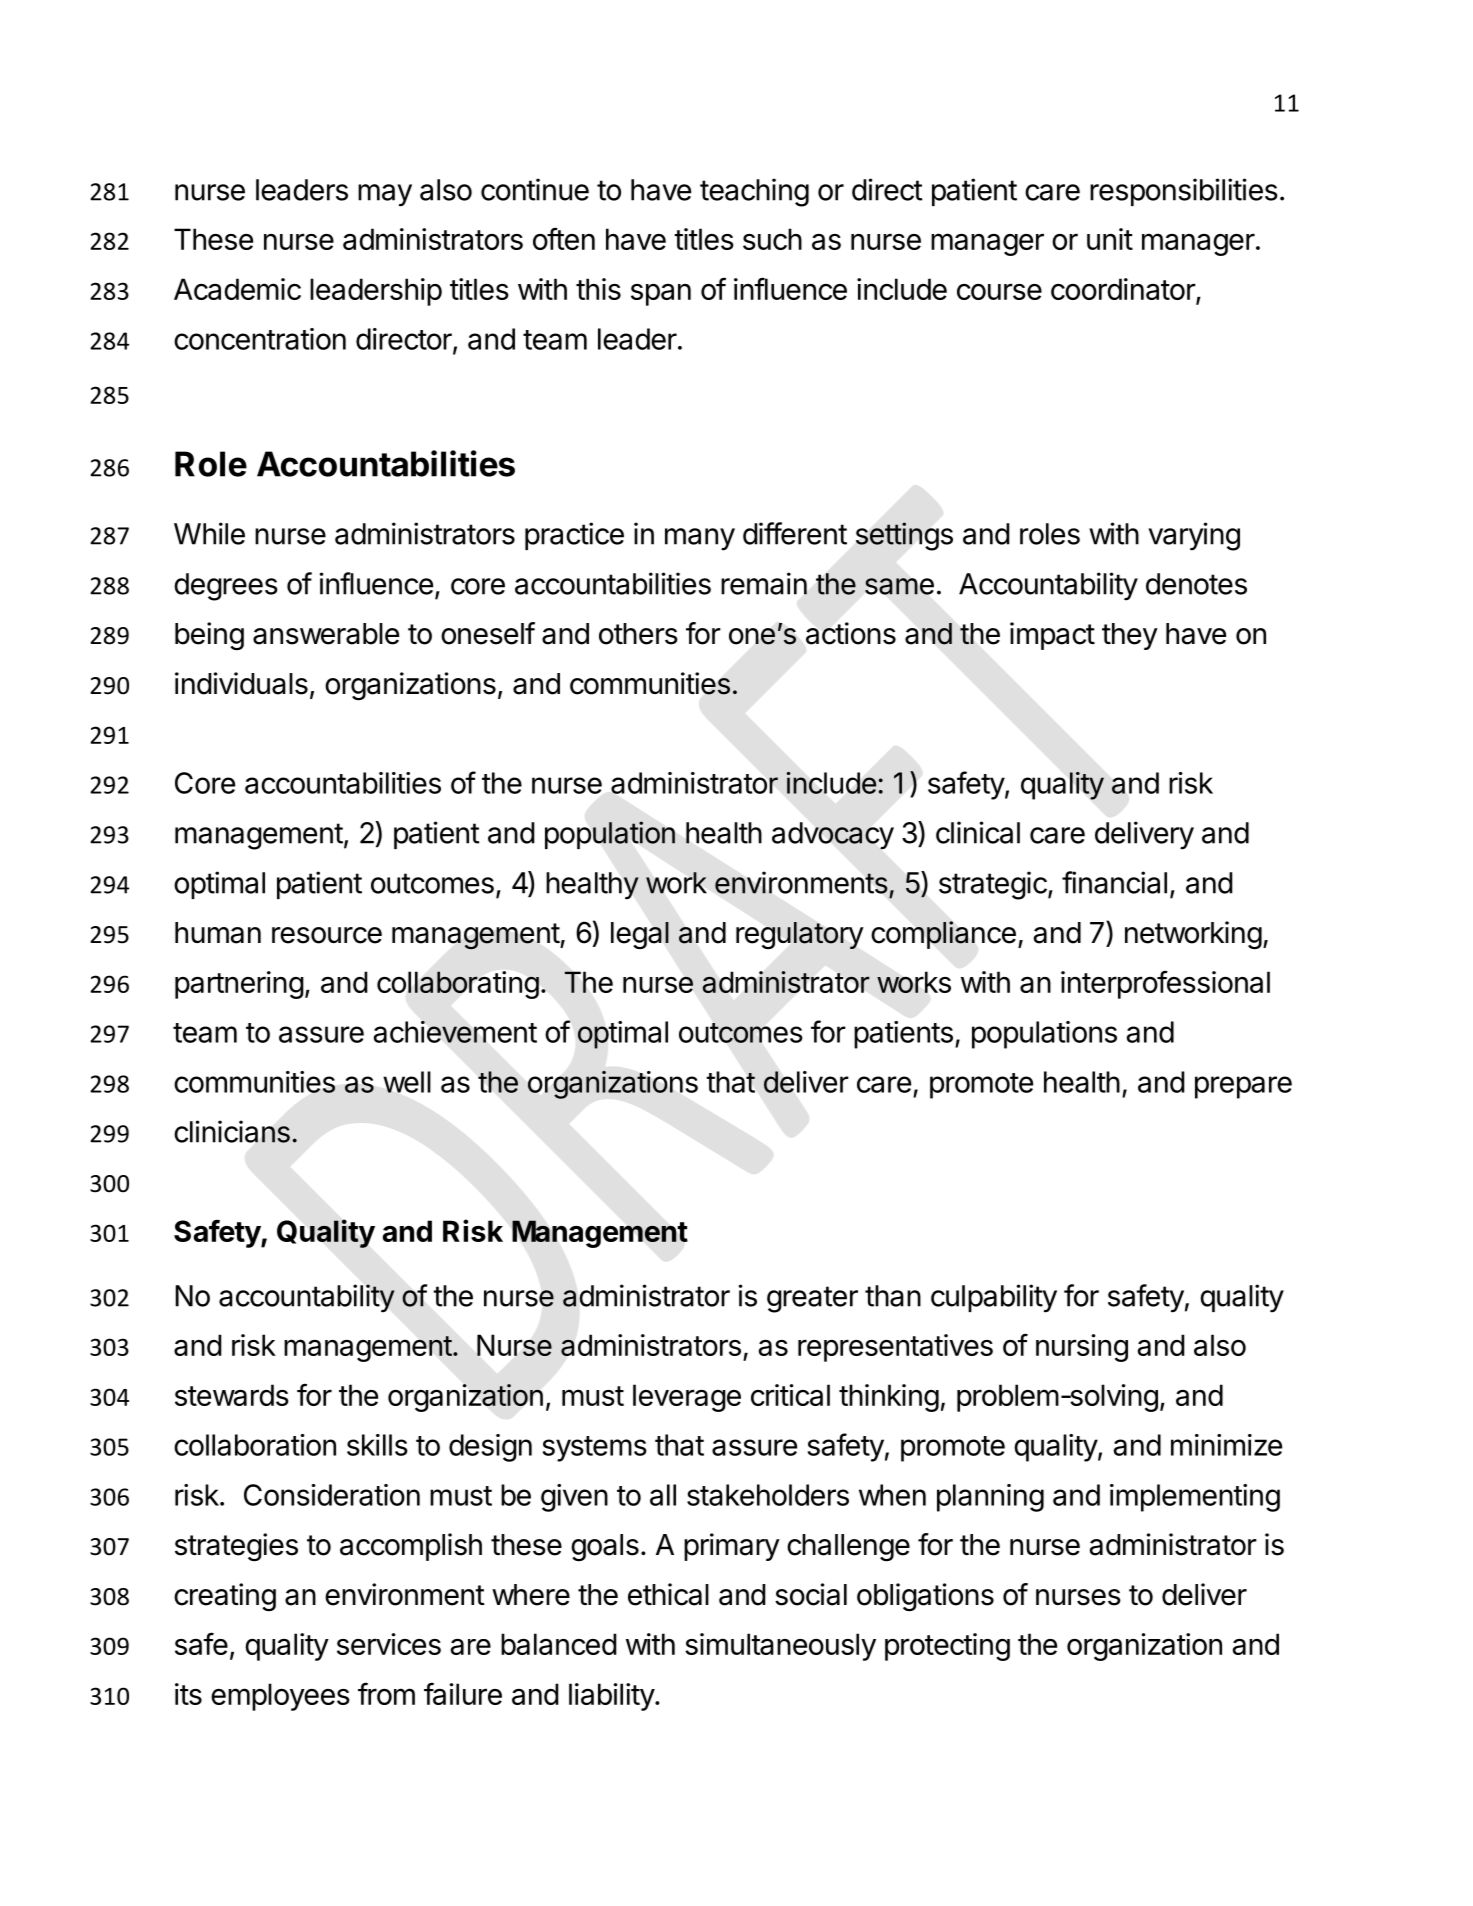 This image has height=1906, width=1473. What do you see at coordinates (780, 1647) in the image?
I see `simultaneously` at bounding box center [780, 1647].
